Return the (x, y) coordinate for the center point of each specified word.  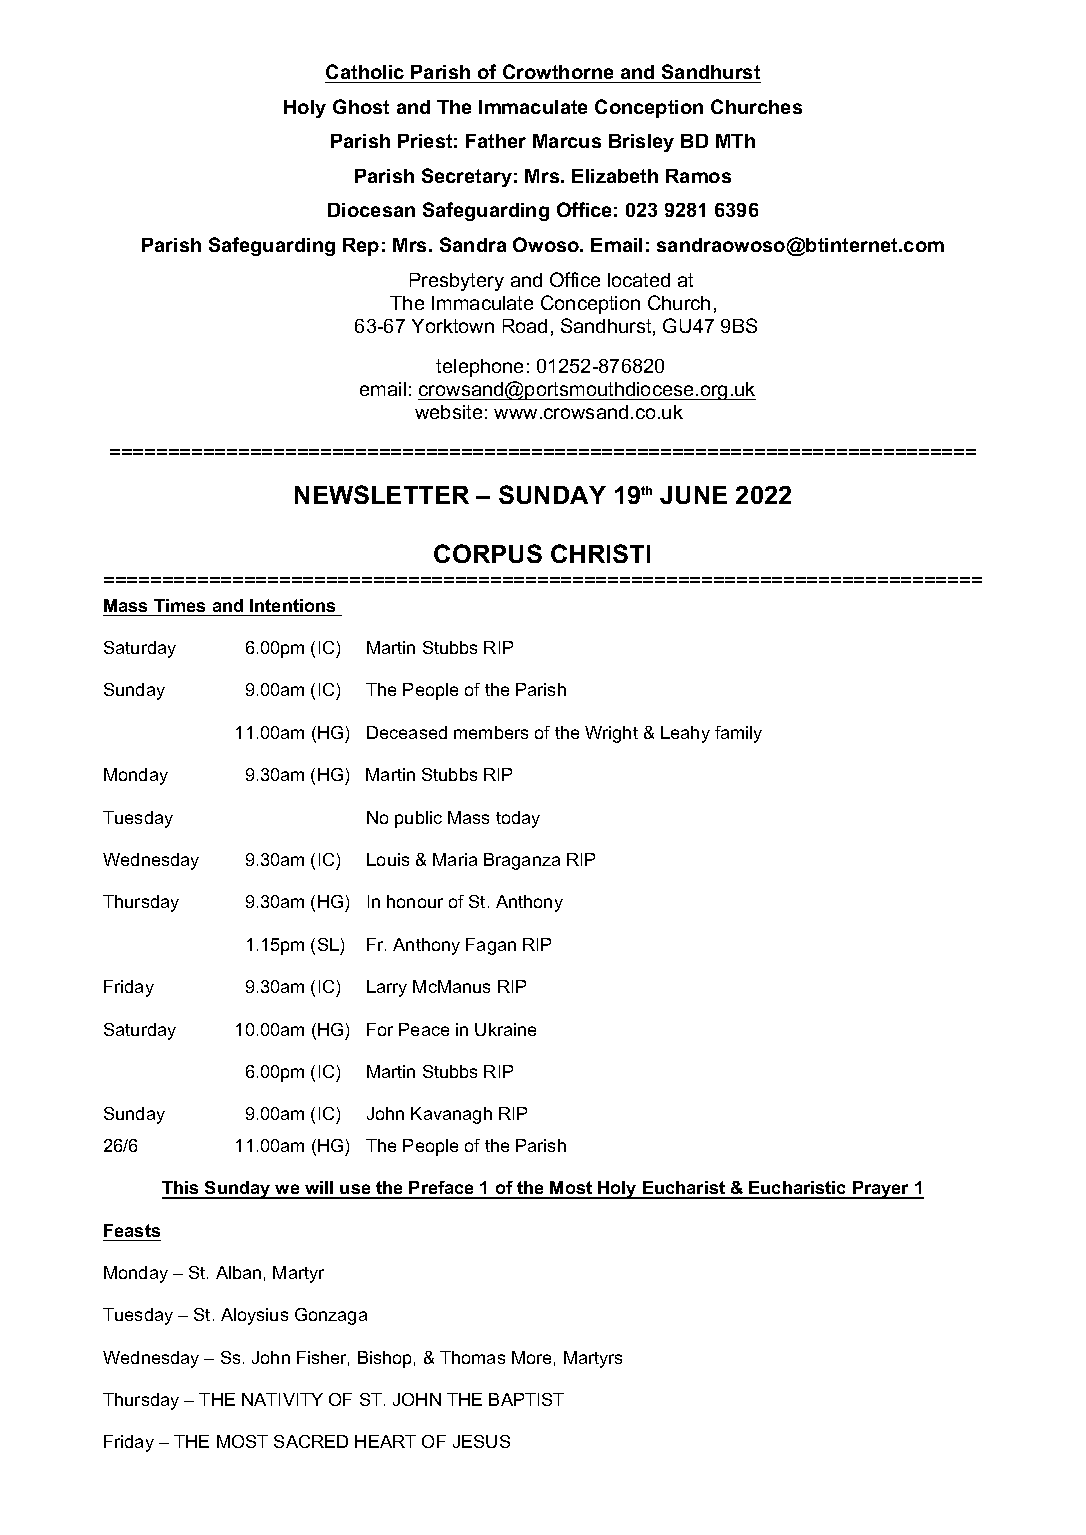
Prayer (881, 1190)
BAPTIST (526, 1399)
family (738, 734)
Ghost (361, 106)
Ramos (698, 176)
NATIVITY (282, 1399)
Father (496, 141)
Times (179, 605)
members (491, 732)
